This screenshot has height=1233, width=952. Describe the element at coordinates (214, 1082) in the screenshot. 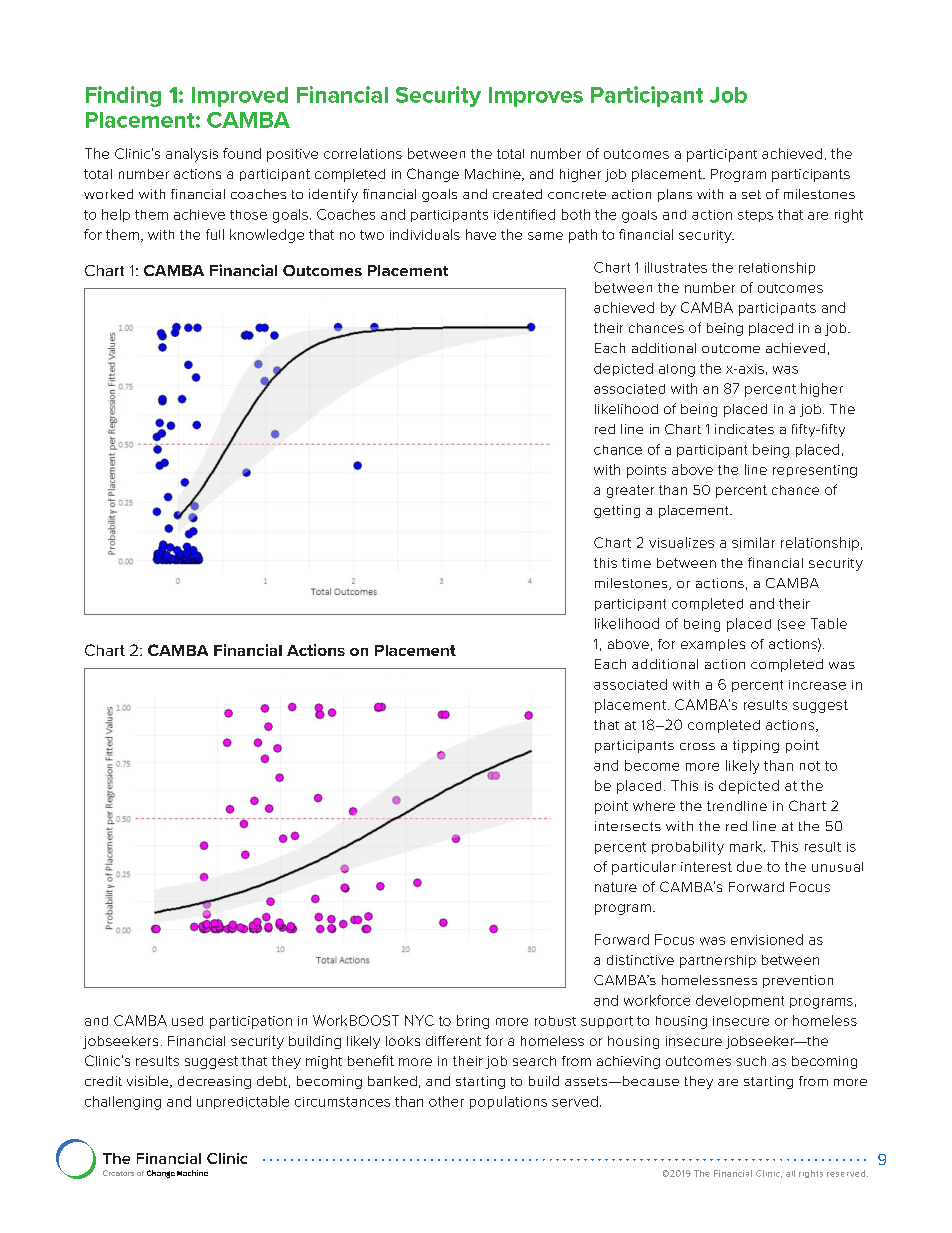

I see `decreasing` at that location.
